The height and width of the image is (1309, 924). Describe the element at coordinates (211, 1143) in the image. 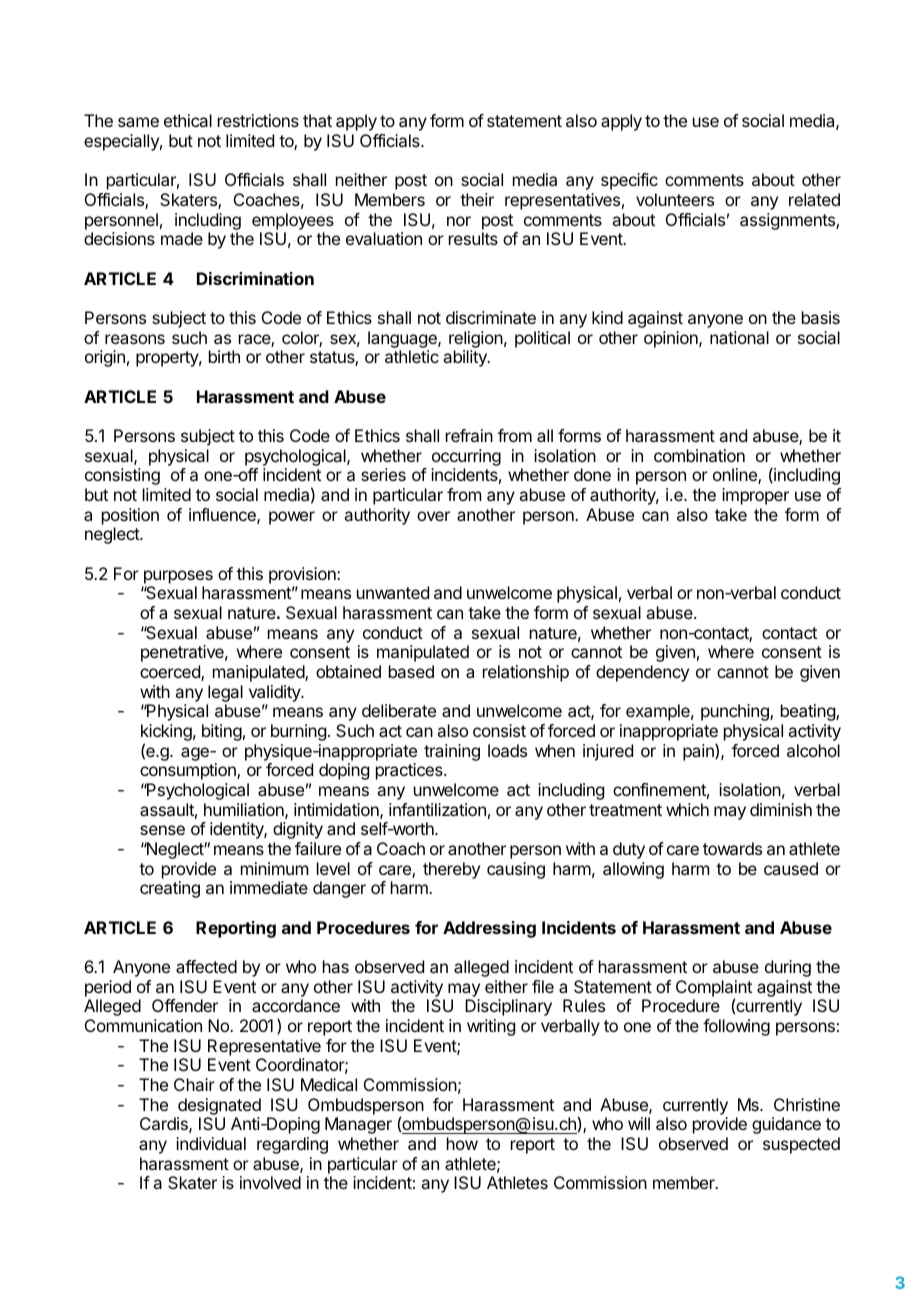

I see `individual` at that location.
